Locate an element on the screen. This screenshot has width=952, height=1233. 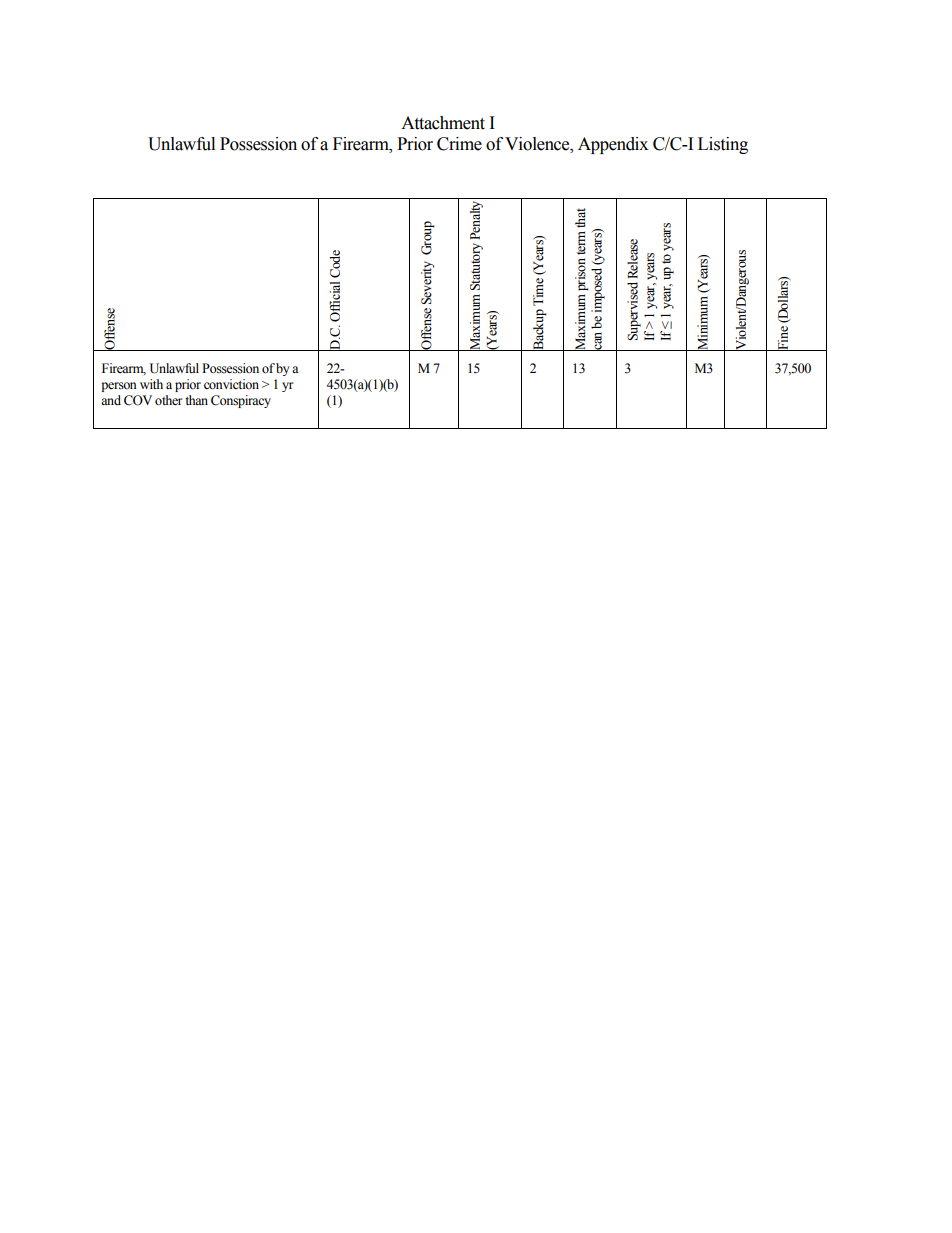
Crime is located at coordinates (459, 144).
